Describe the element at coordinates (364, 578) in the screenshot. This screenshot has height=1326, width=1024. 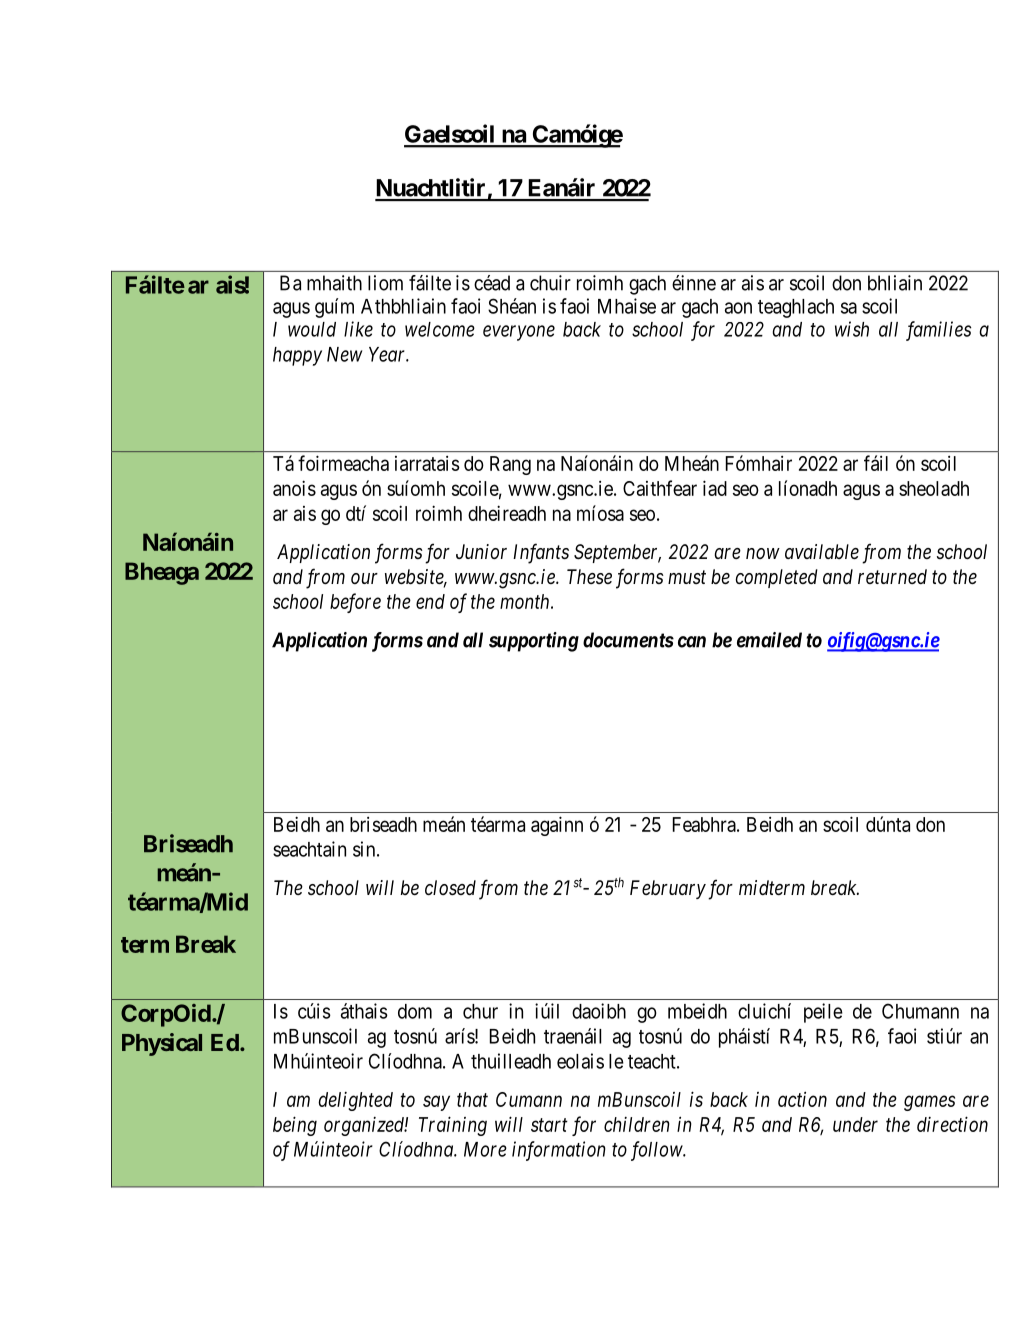
I see `our` at that location.
